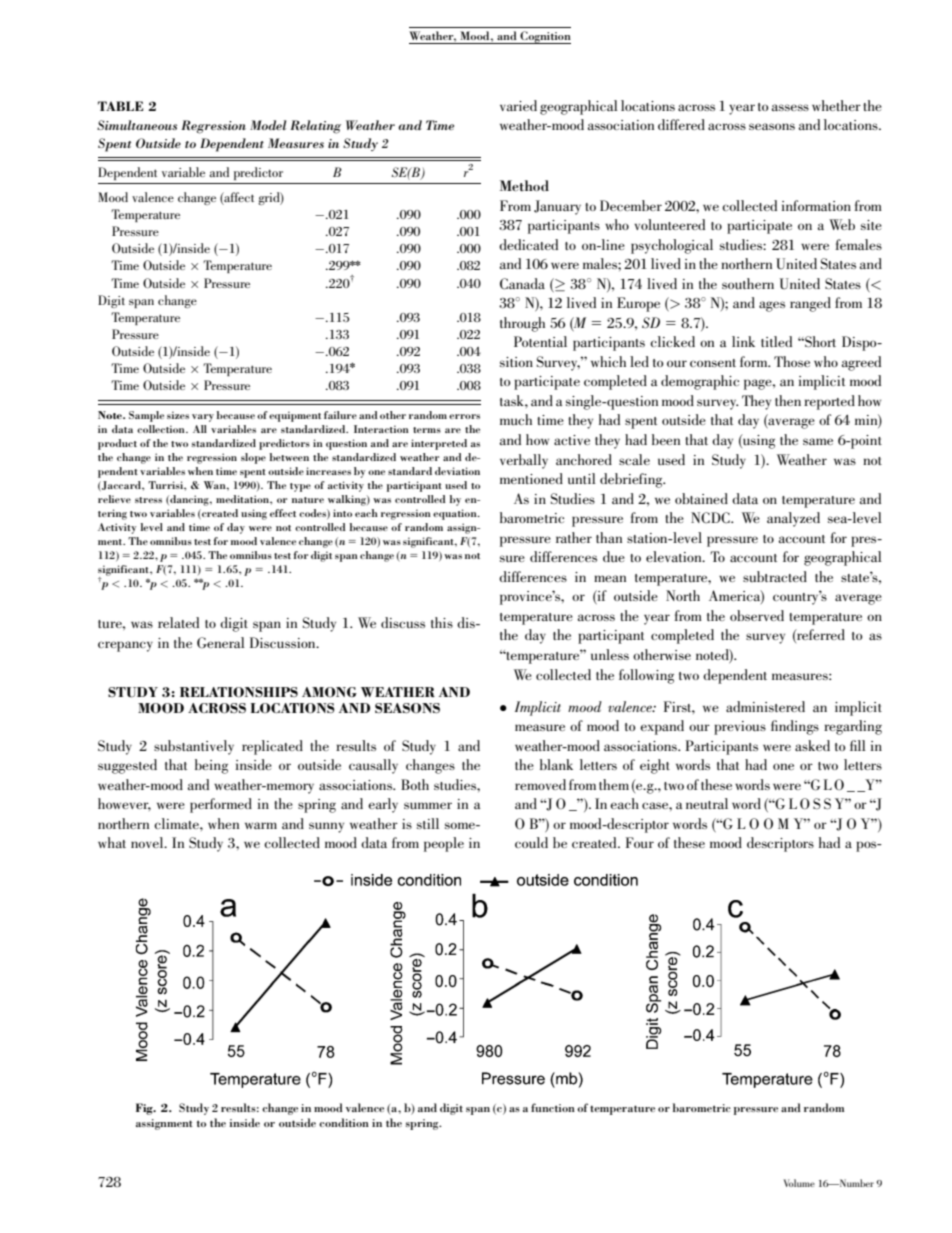 Image resolution: width=952 pixels, height=1233 pixels. I want to click on assess, so click(790, 107).
